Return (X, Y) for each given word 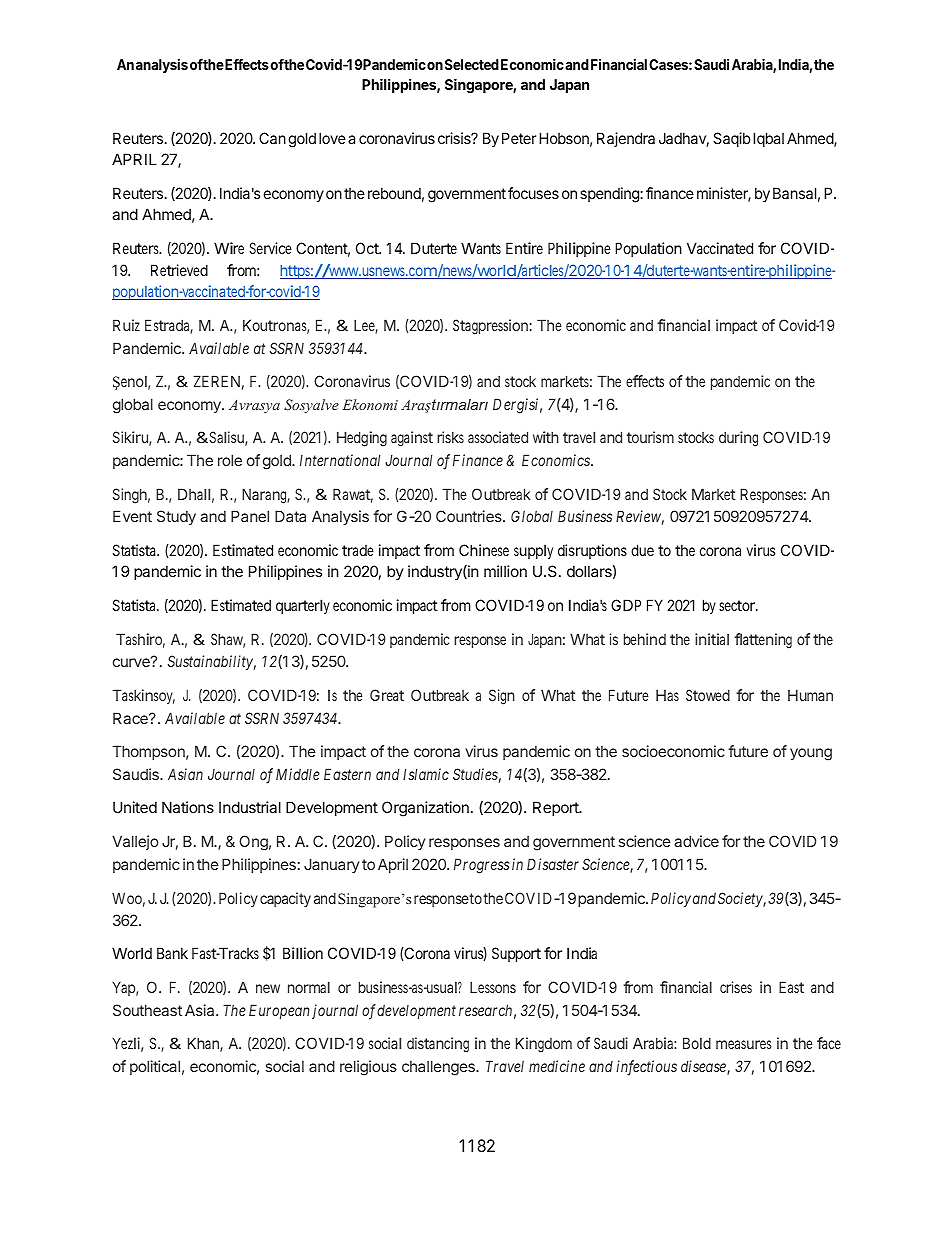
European (279, 1011)
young (811, 754)
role (230, 460)
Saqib (731, 139)
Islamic (426, 774)
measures (743, 1044)
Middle (298, 774)
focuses (533, 193)
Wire (229, 248)
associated (498, 437)
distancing (438, 1045)
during (738, 439)
